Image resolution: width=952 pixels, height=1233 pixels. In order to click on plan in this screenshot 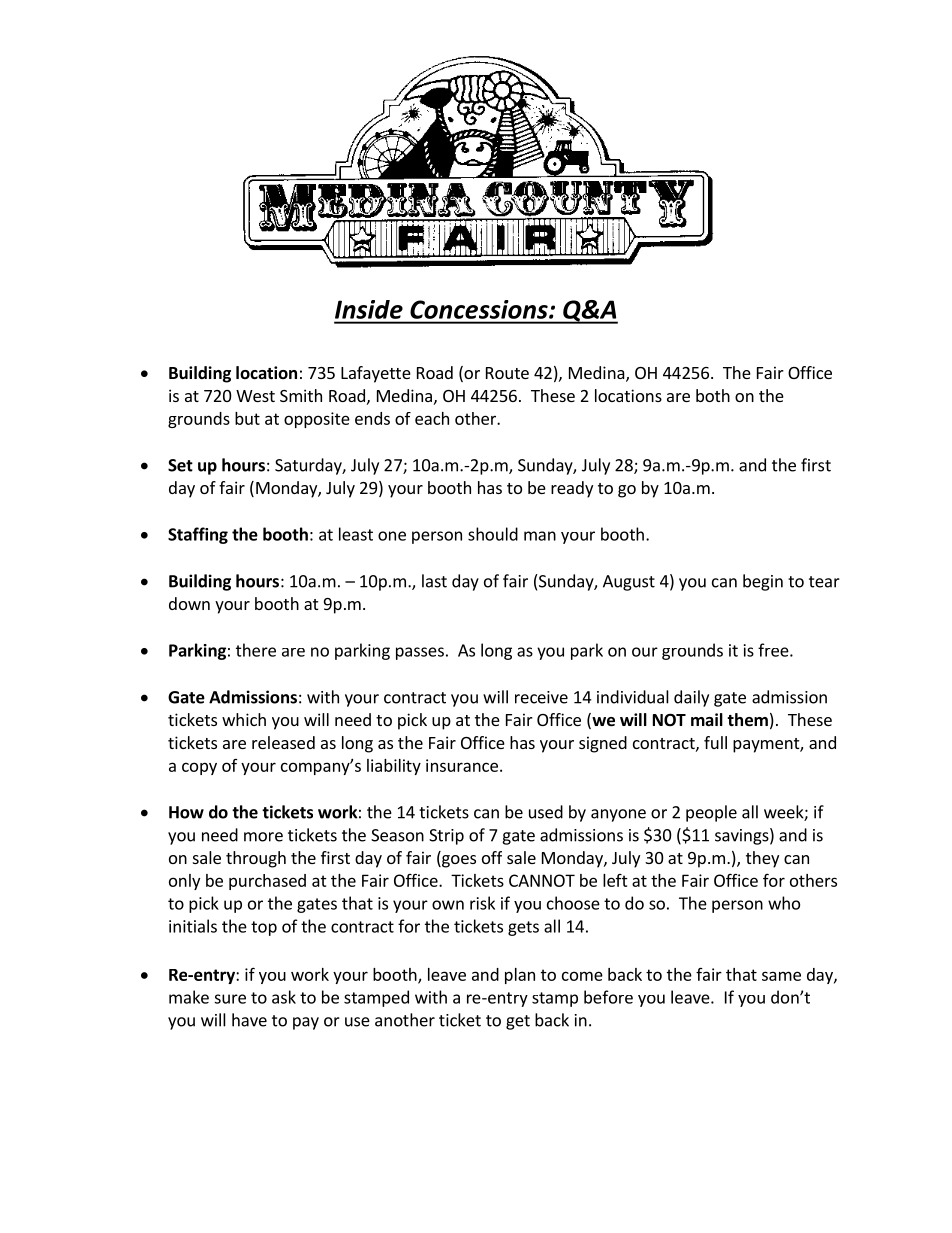, I will do `click(520, 976)`.
